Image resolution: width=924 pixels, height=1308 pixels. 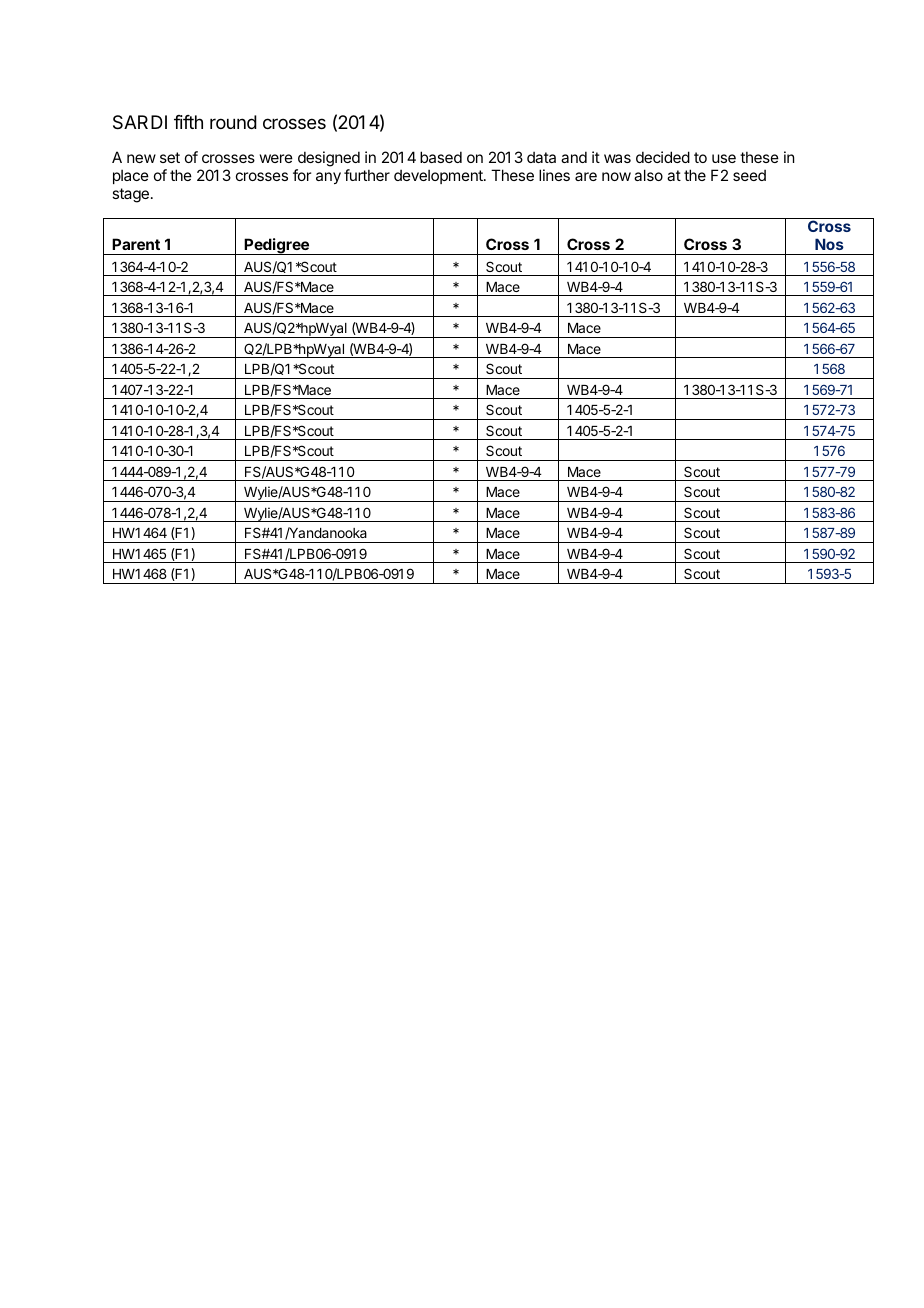 I want to click on place, so click(x=131, y=176).
